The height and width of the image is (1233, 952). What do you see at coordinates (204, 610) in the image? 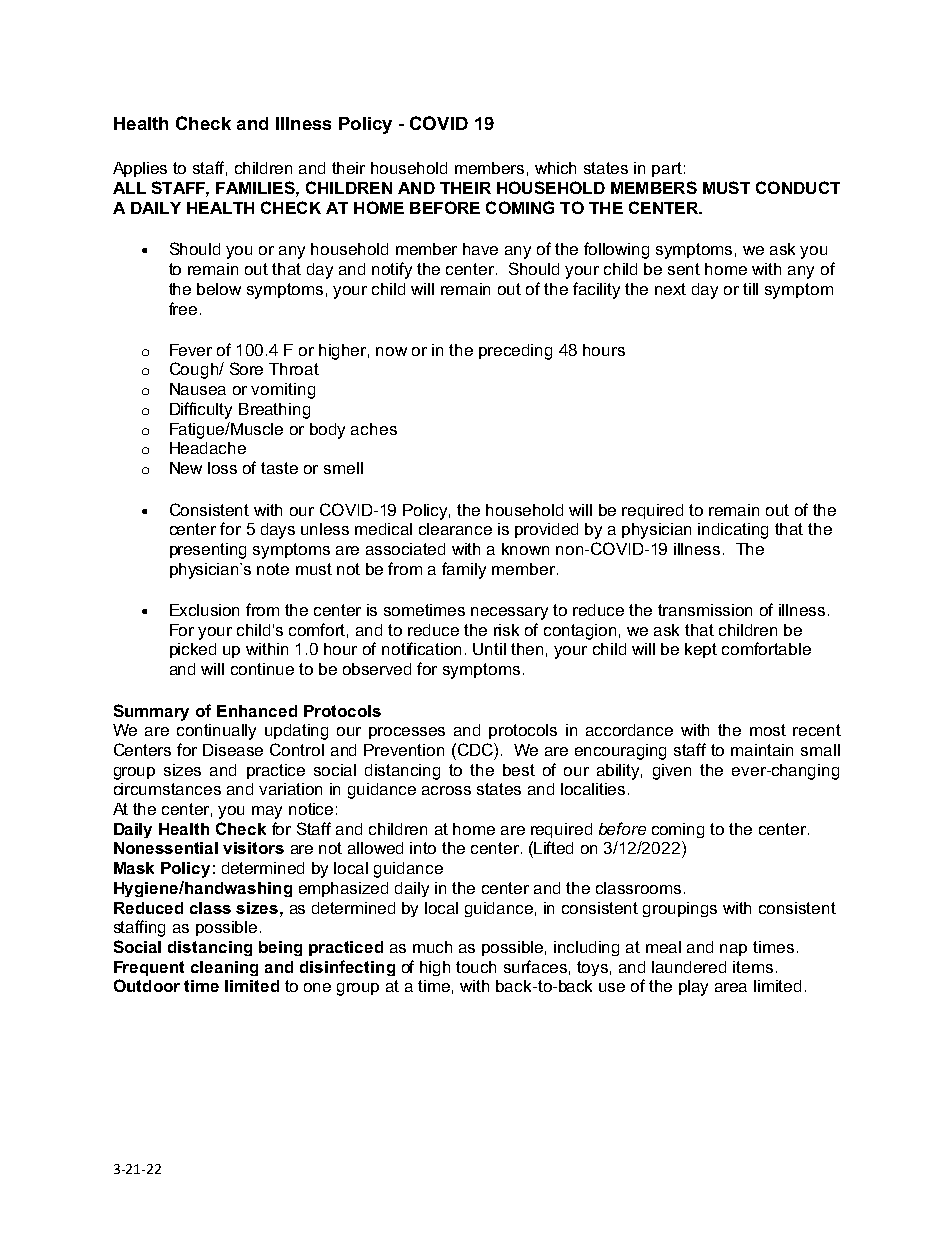
I see `Exclusion` at bounding box center [204, 610].
